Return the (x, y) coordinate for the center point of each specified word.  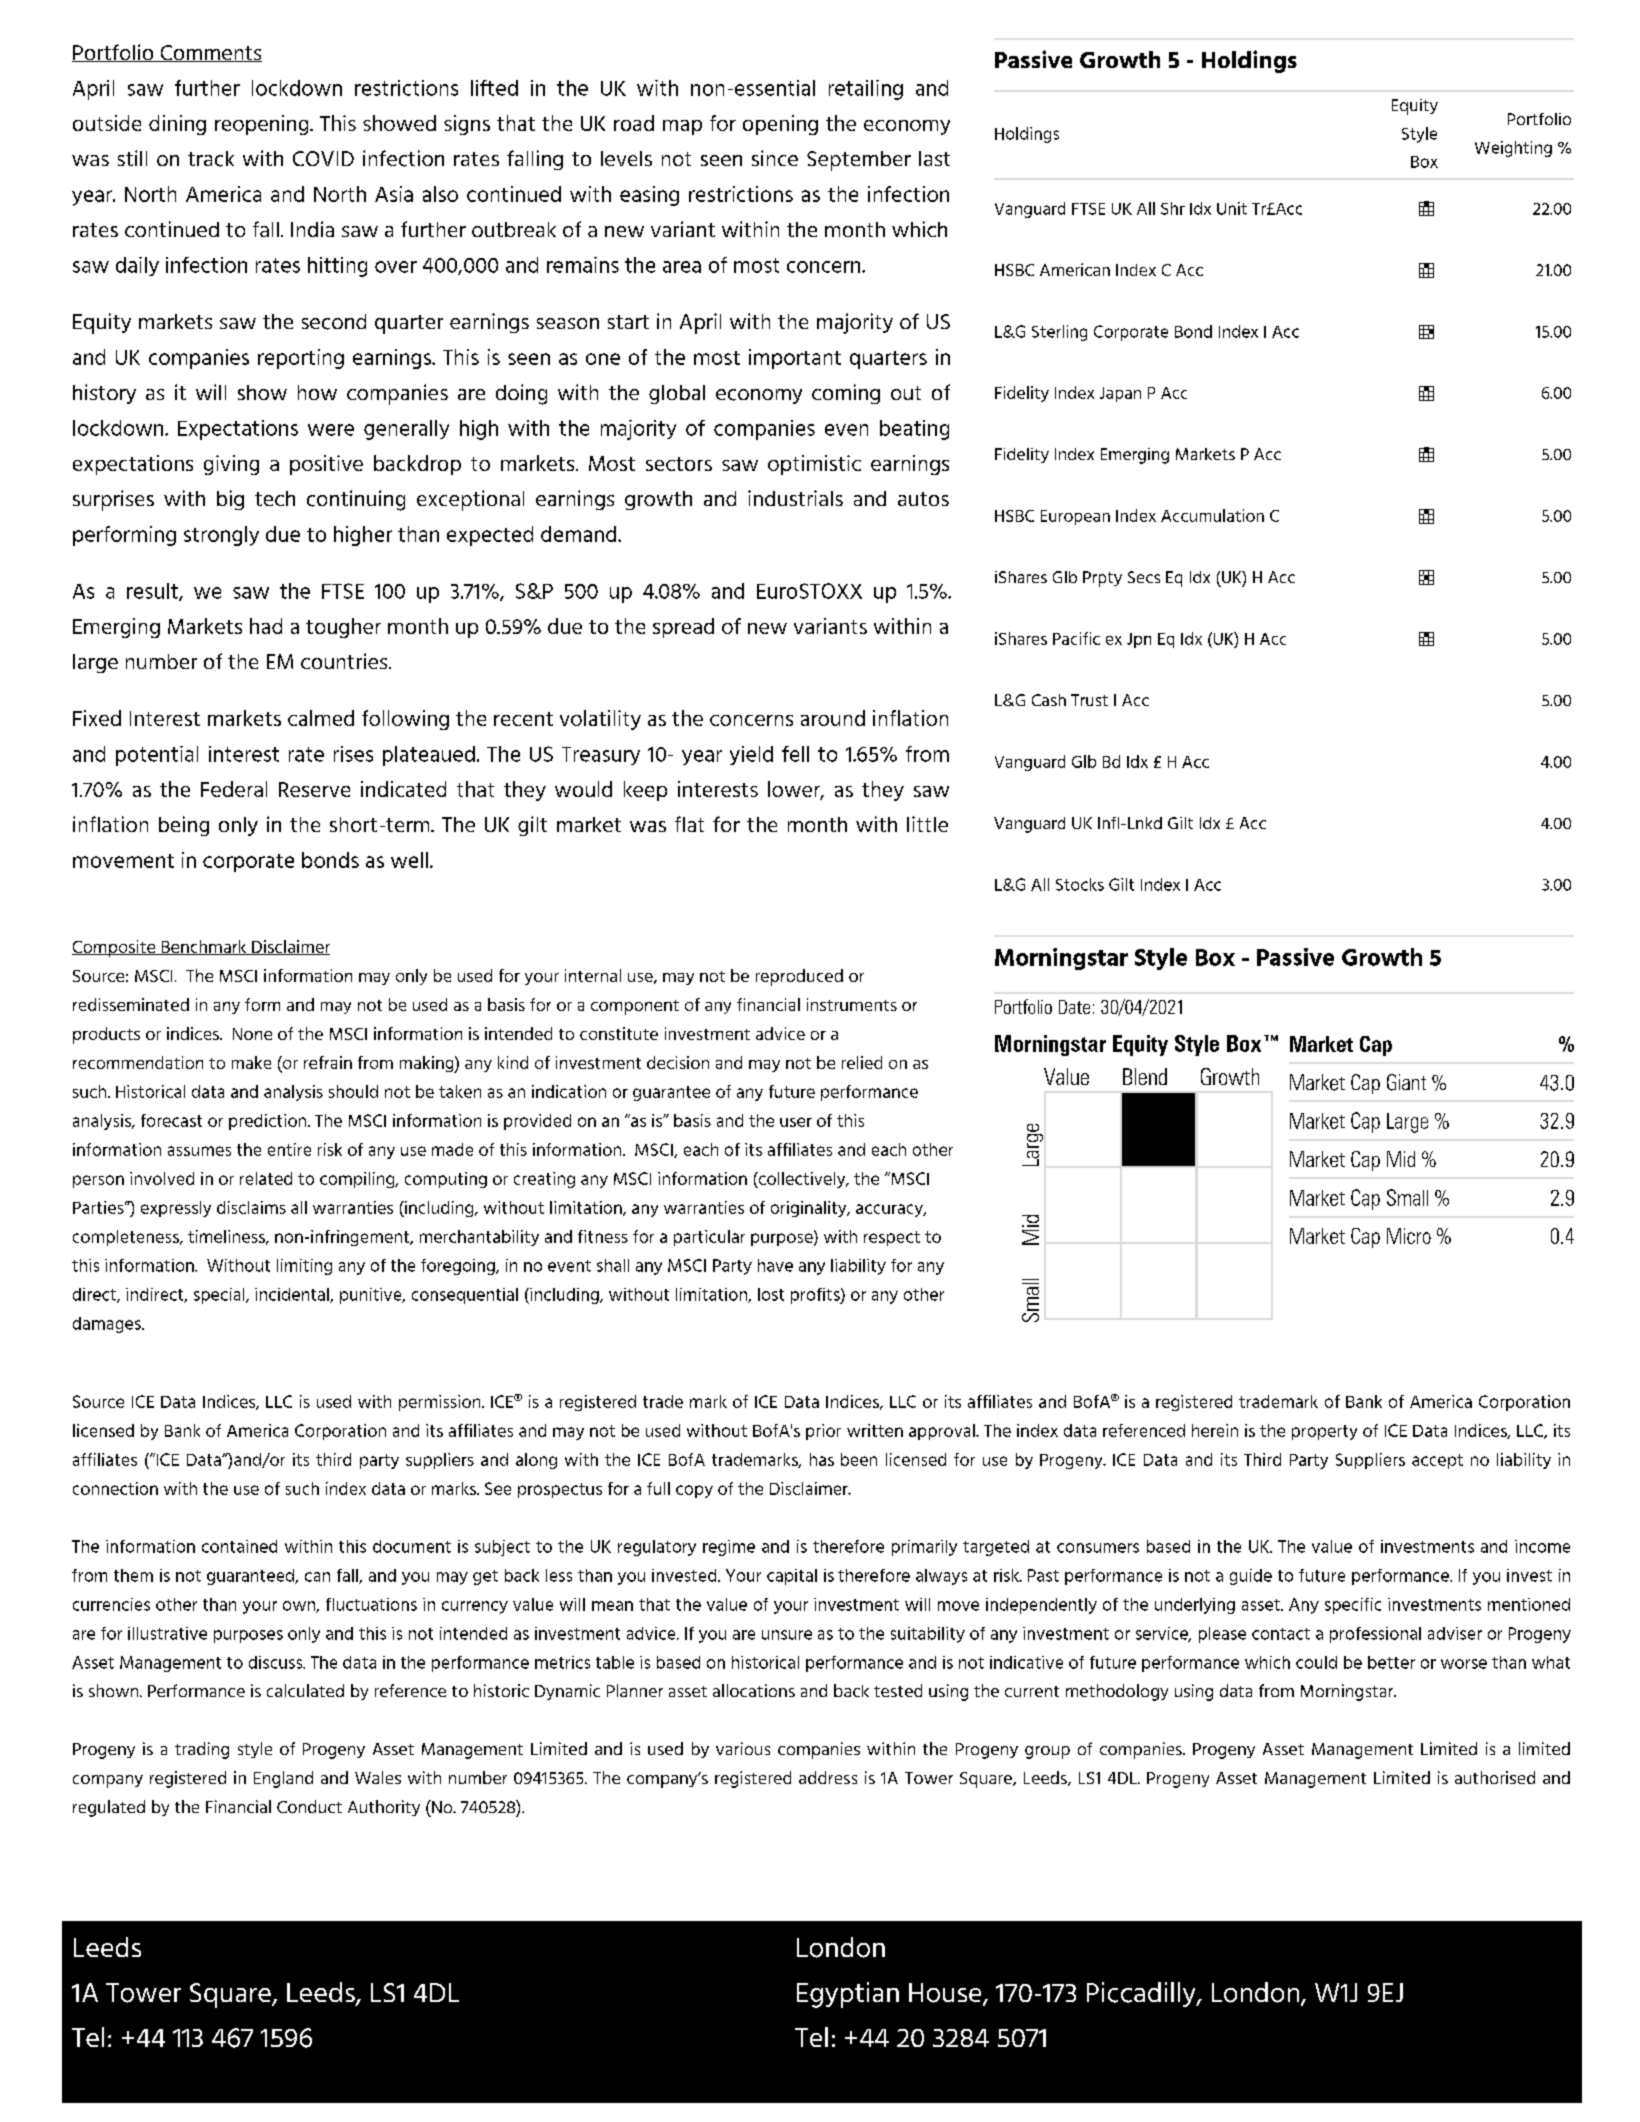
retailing (866, 90)
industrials (795, 498)
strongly (221, 536)
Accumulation (1212, 515)
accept (1437, 1461)
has (822, 1459)
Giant (1406, 1082)
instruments (852, 1004)
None (252, 1034)
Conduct (309, 1806)
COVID (323, 158)
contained (239, 1546)
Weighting (1513, 149)
